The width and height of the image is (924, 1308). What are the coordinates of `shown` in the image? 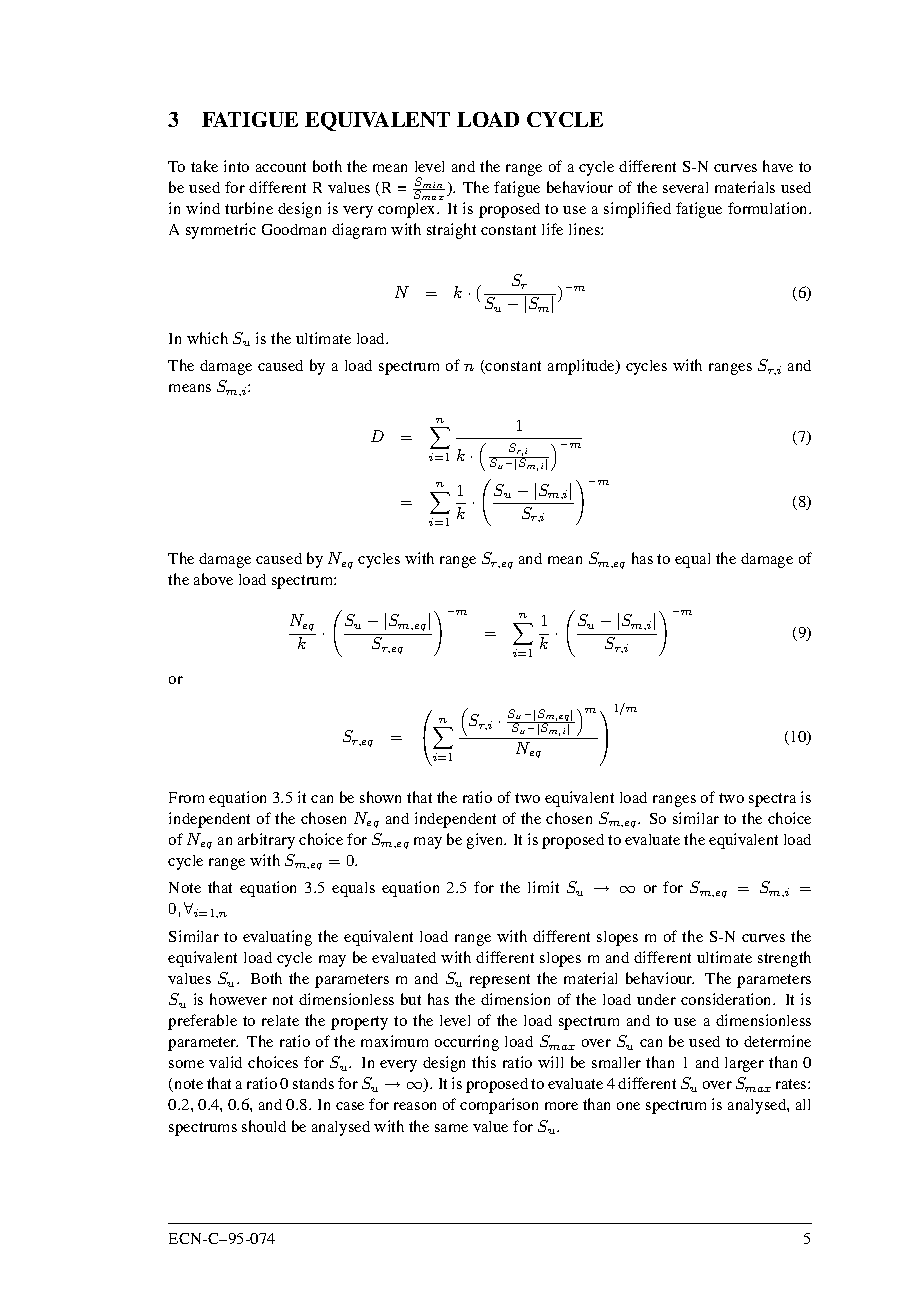 It's located at (380, 797).
